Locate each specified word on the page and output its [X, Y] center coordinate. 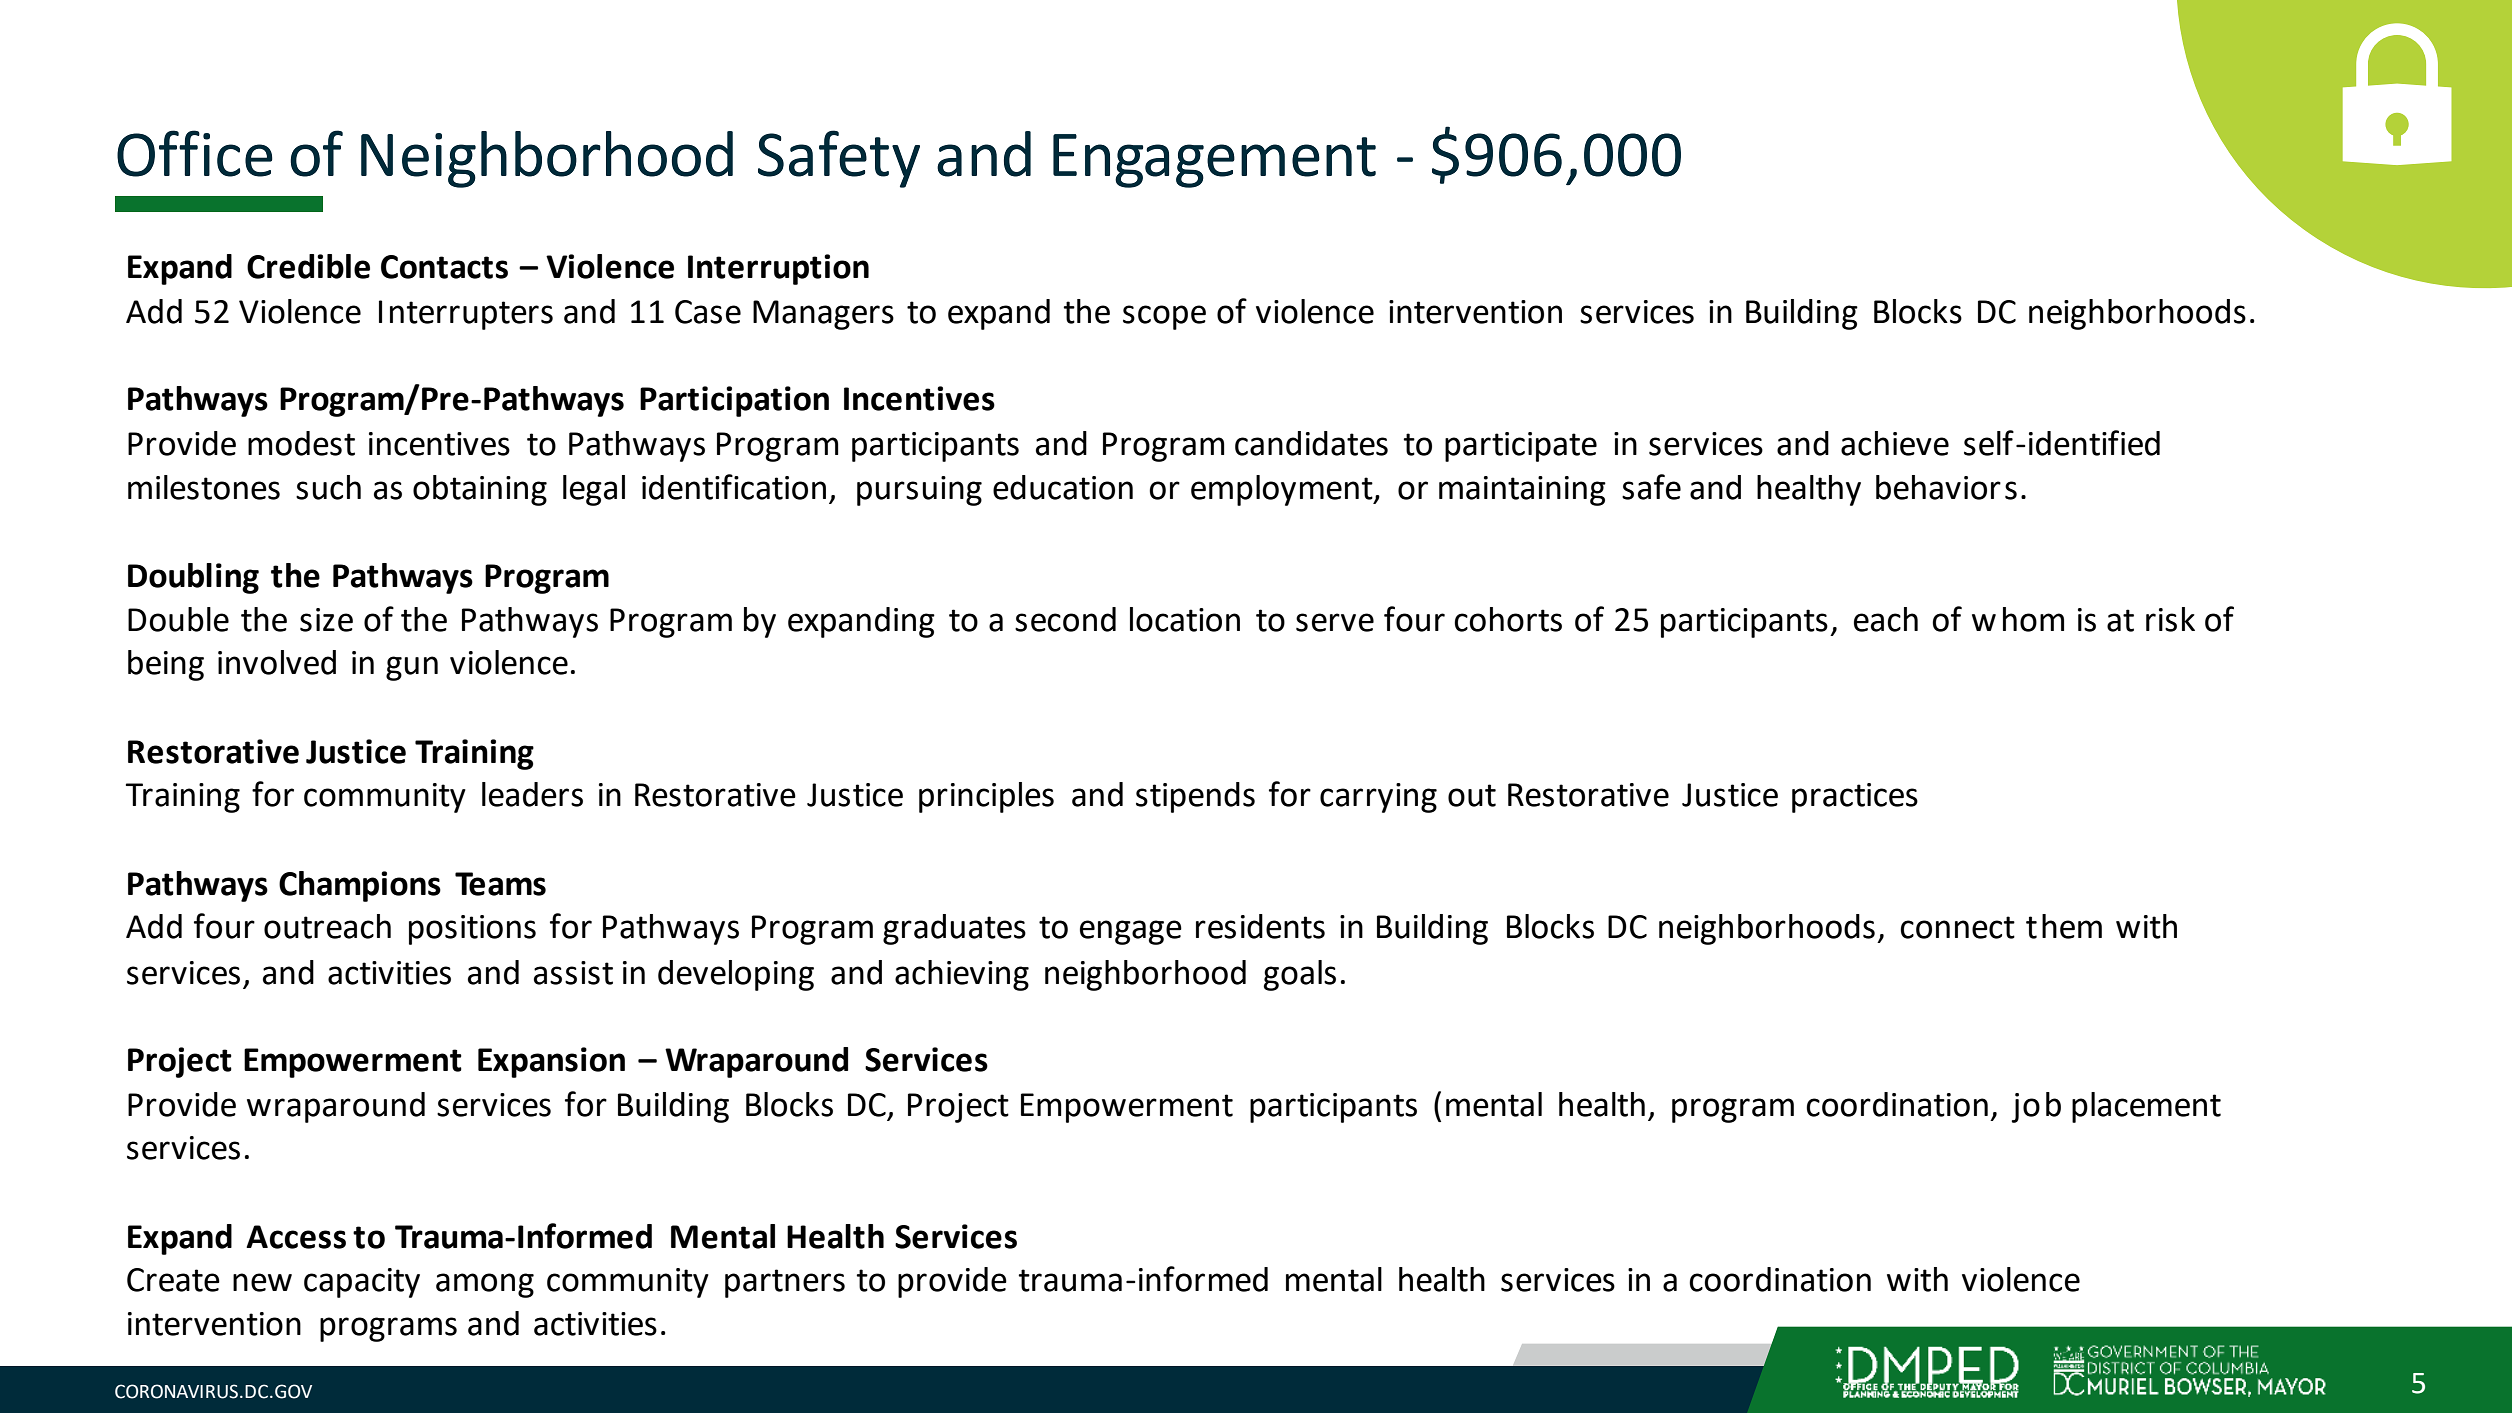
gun [412, 668]
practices [1855, 798]
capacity [362, 1283]
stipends [1195, 797]
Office [195, 153]
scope [1164, 317]
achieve [1895, 443]
